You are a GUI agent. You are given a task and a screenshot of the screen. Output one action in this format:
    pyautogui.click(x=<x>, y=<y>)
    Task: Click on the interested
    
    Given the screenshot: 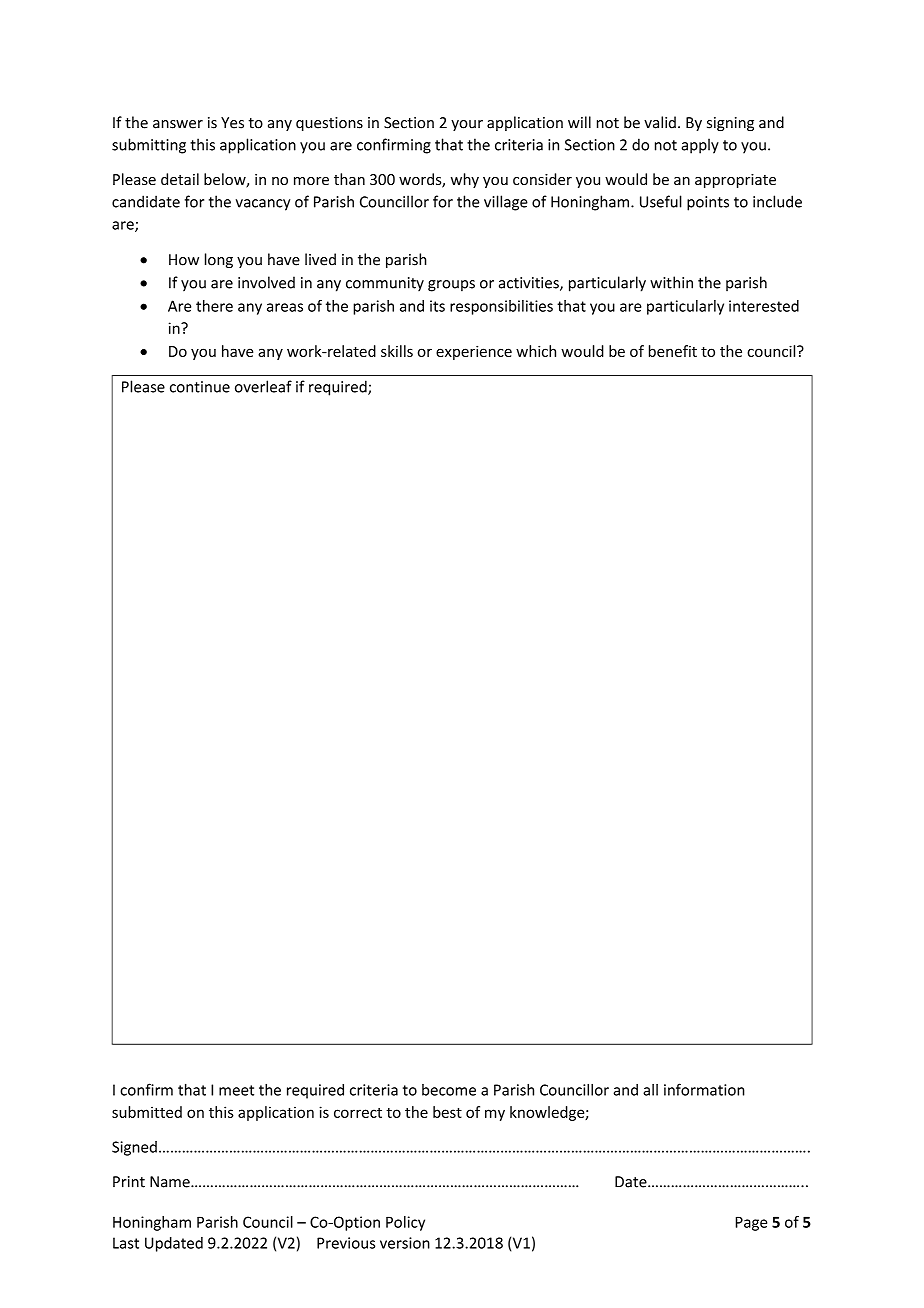 What is the action you would take?
    pyautogui.click(x=764, y=306)
